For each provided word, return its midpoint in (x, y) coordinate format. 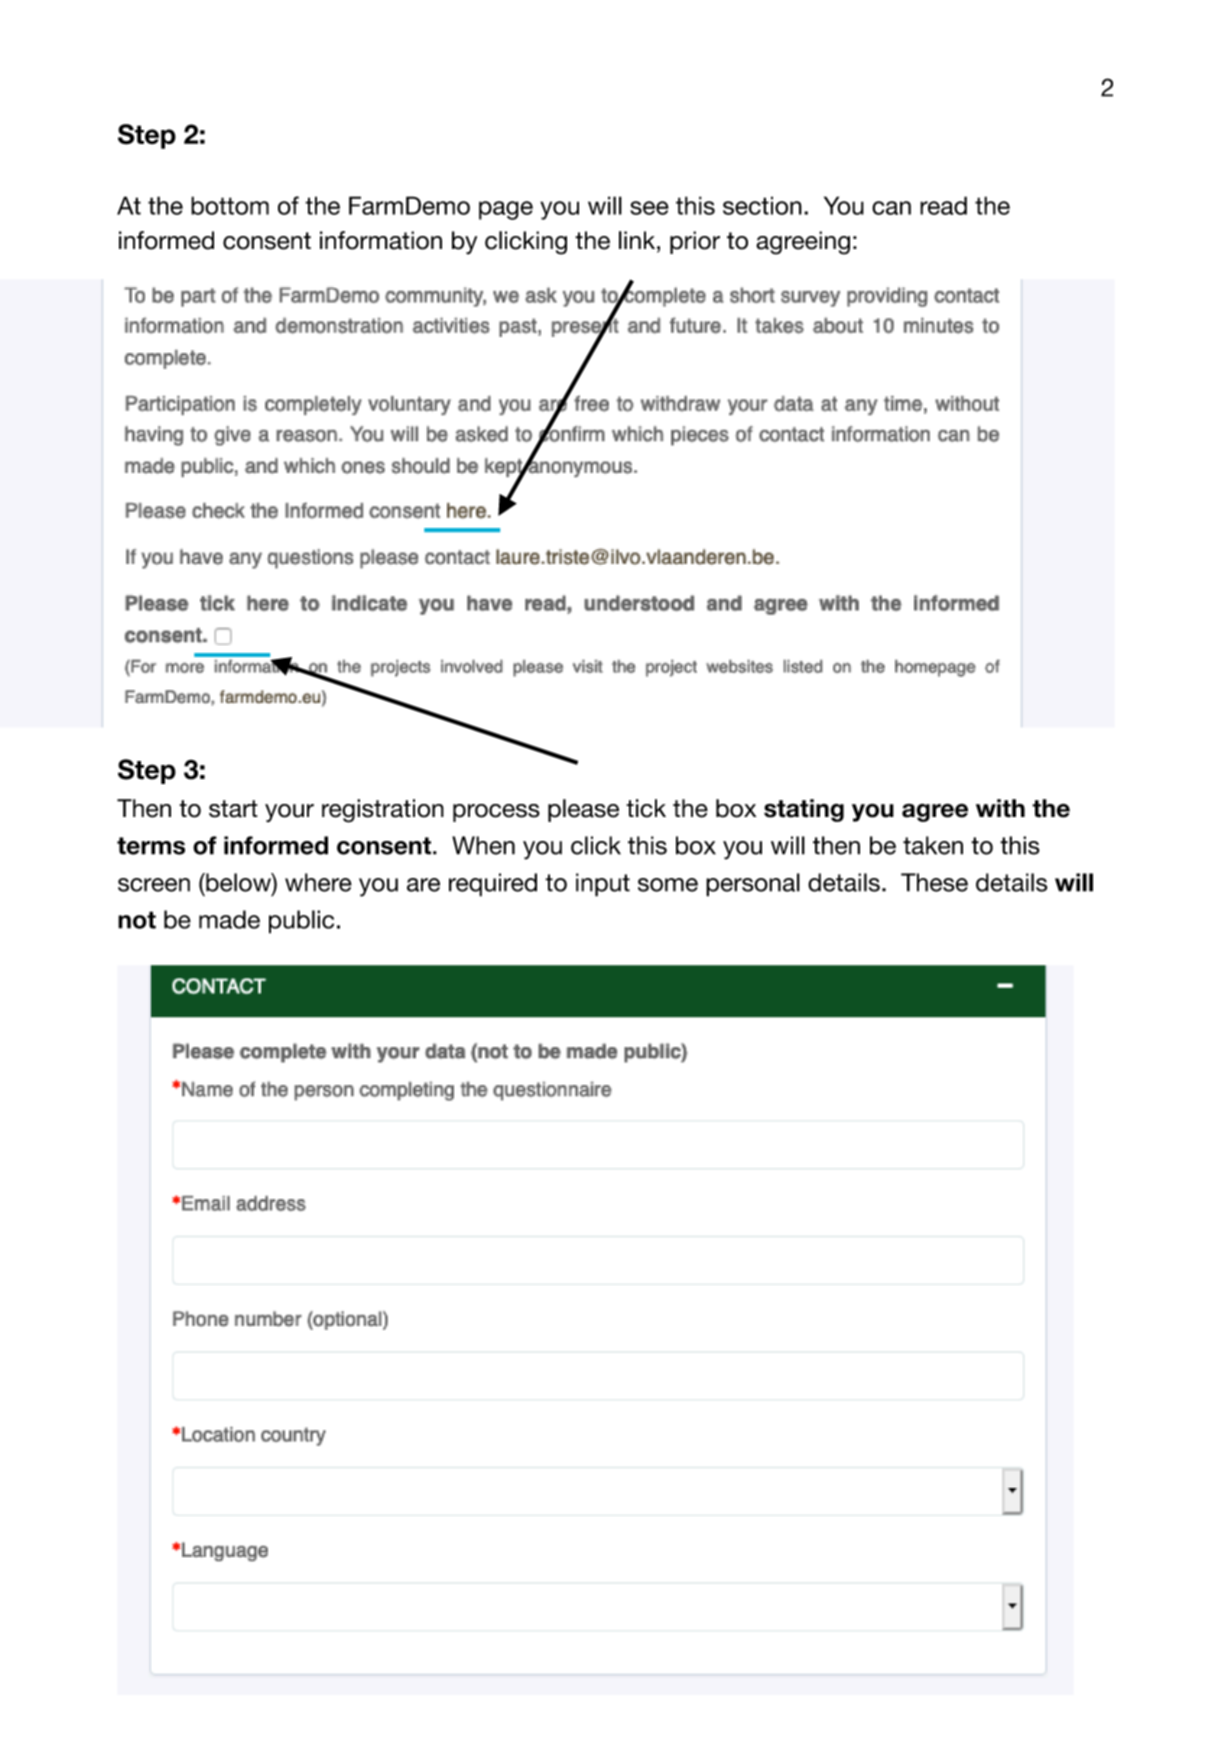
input (603, 885)
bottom (230, 205)
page (506, 210)
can (891, 208)
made (229, 919)
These (934, 882)
